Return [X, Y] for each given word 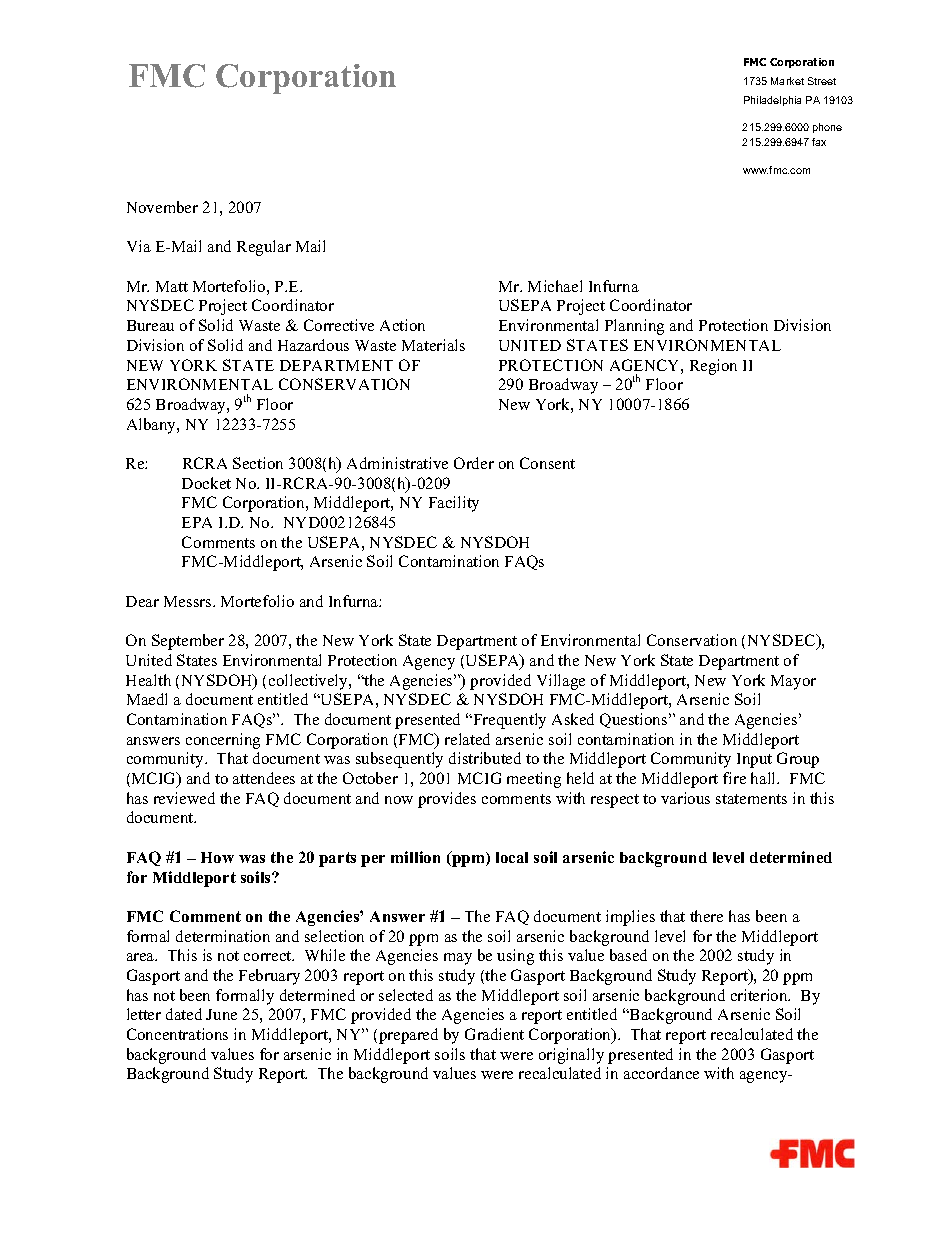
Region [713, 367]
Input [754, 760]
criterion [760, 995]
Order [474, 463]
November [162, 207]
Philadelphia [772, 101]
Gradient [494, 1034]
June [221, 1014]
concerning [223, 741]
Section [258, 463]
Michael [555, 286]
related [467, 739]
